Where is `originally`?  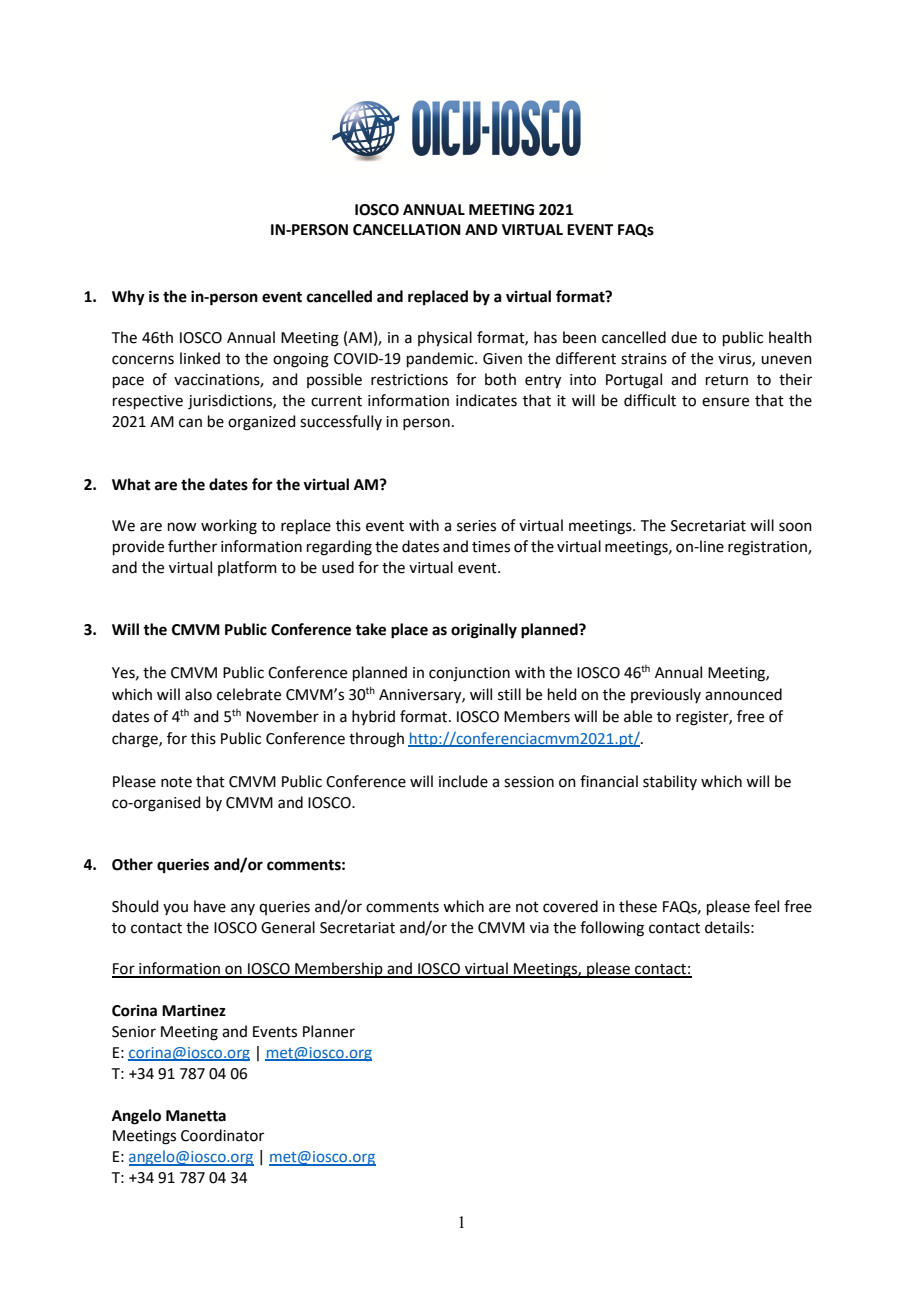 originally is located at coordinates (484, 631).
